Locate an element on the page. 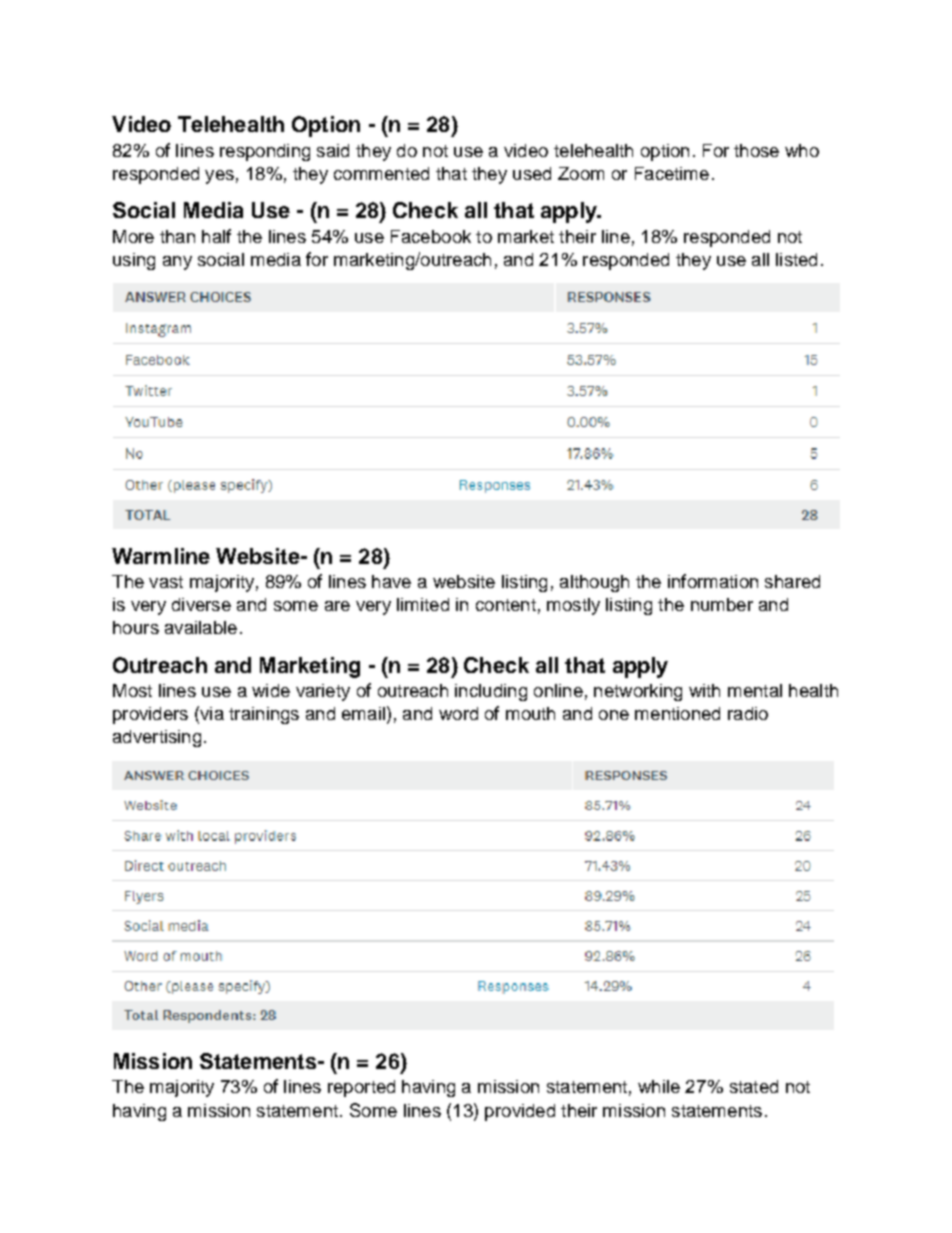 This image has width=952, height=1233. content is located at coordinates (506, 605).
